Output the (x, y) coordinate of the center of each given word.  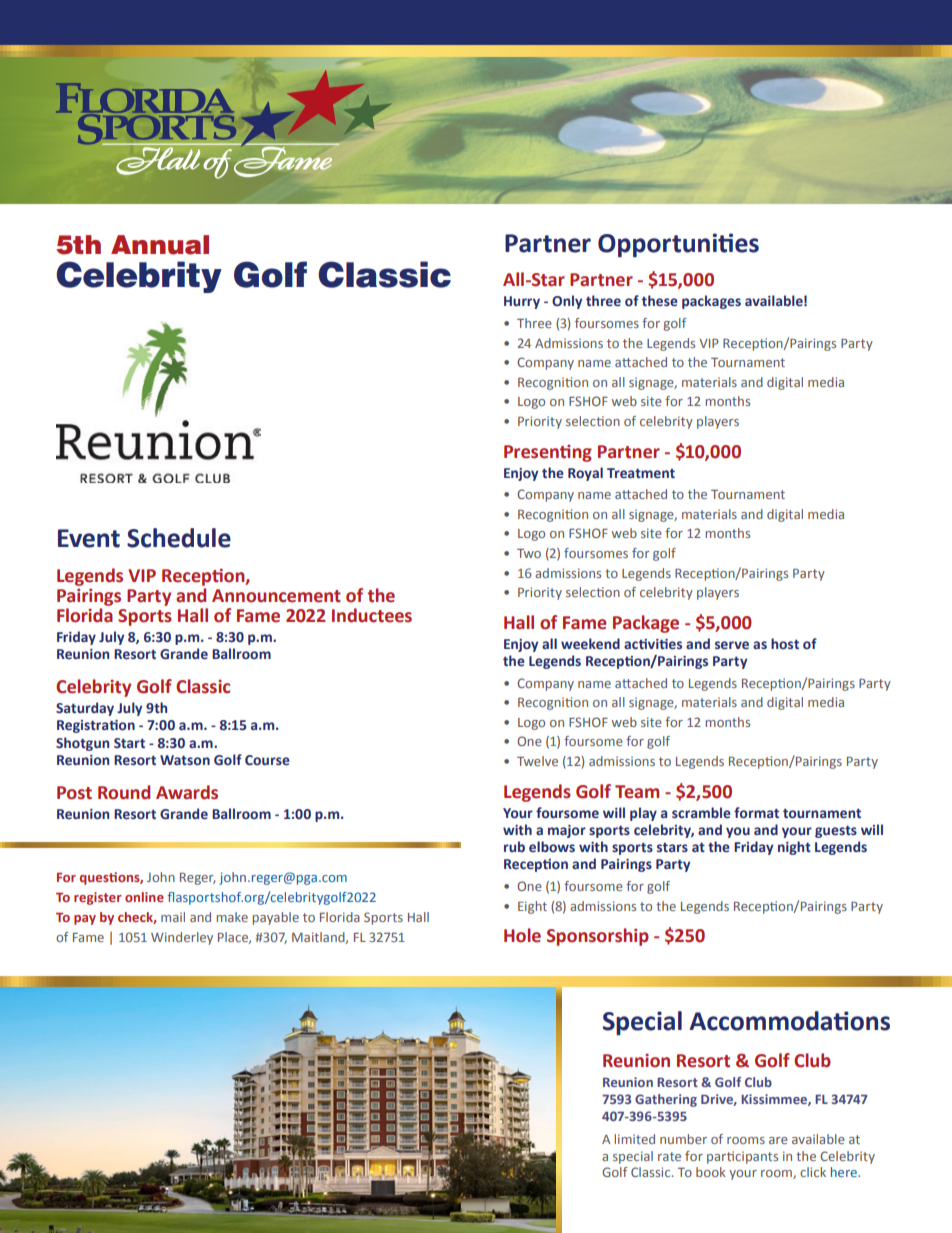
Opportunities (678, 245)
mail (173, 917)
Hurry (522, 302)
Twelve (537, 761)
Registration (96, 726)
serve (732, 645)
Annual (160, 245)
